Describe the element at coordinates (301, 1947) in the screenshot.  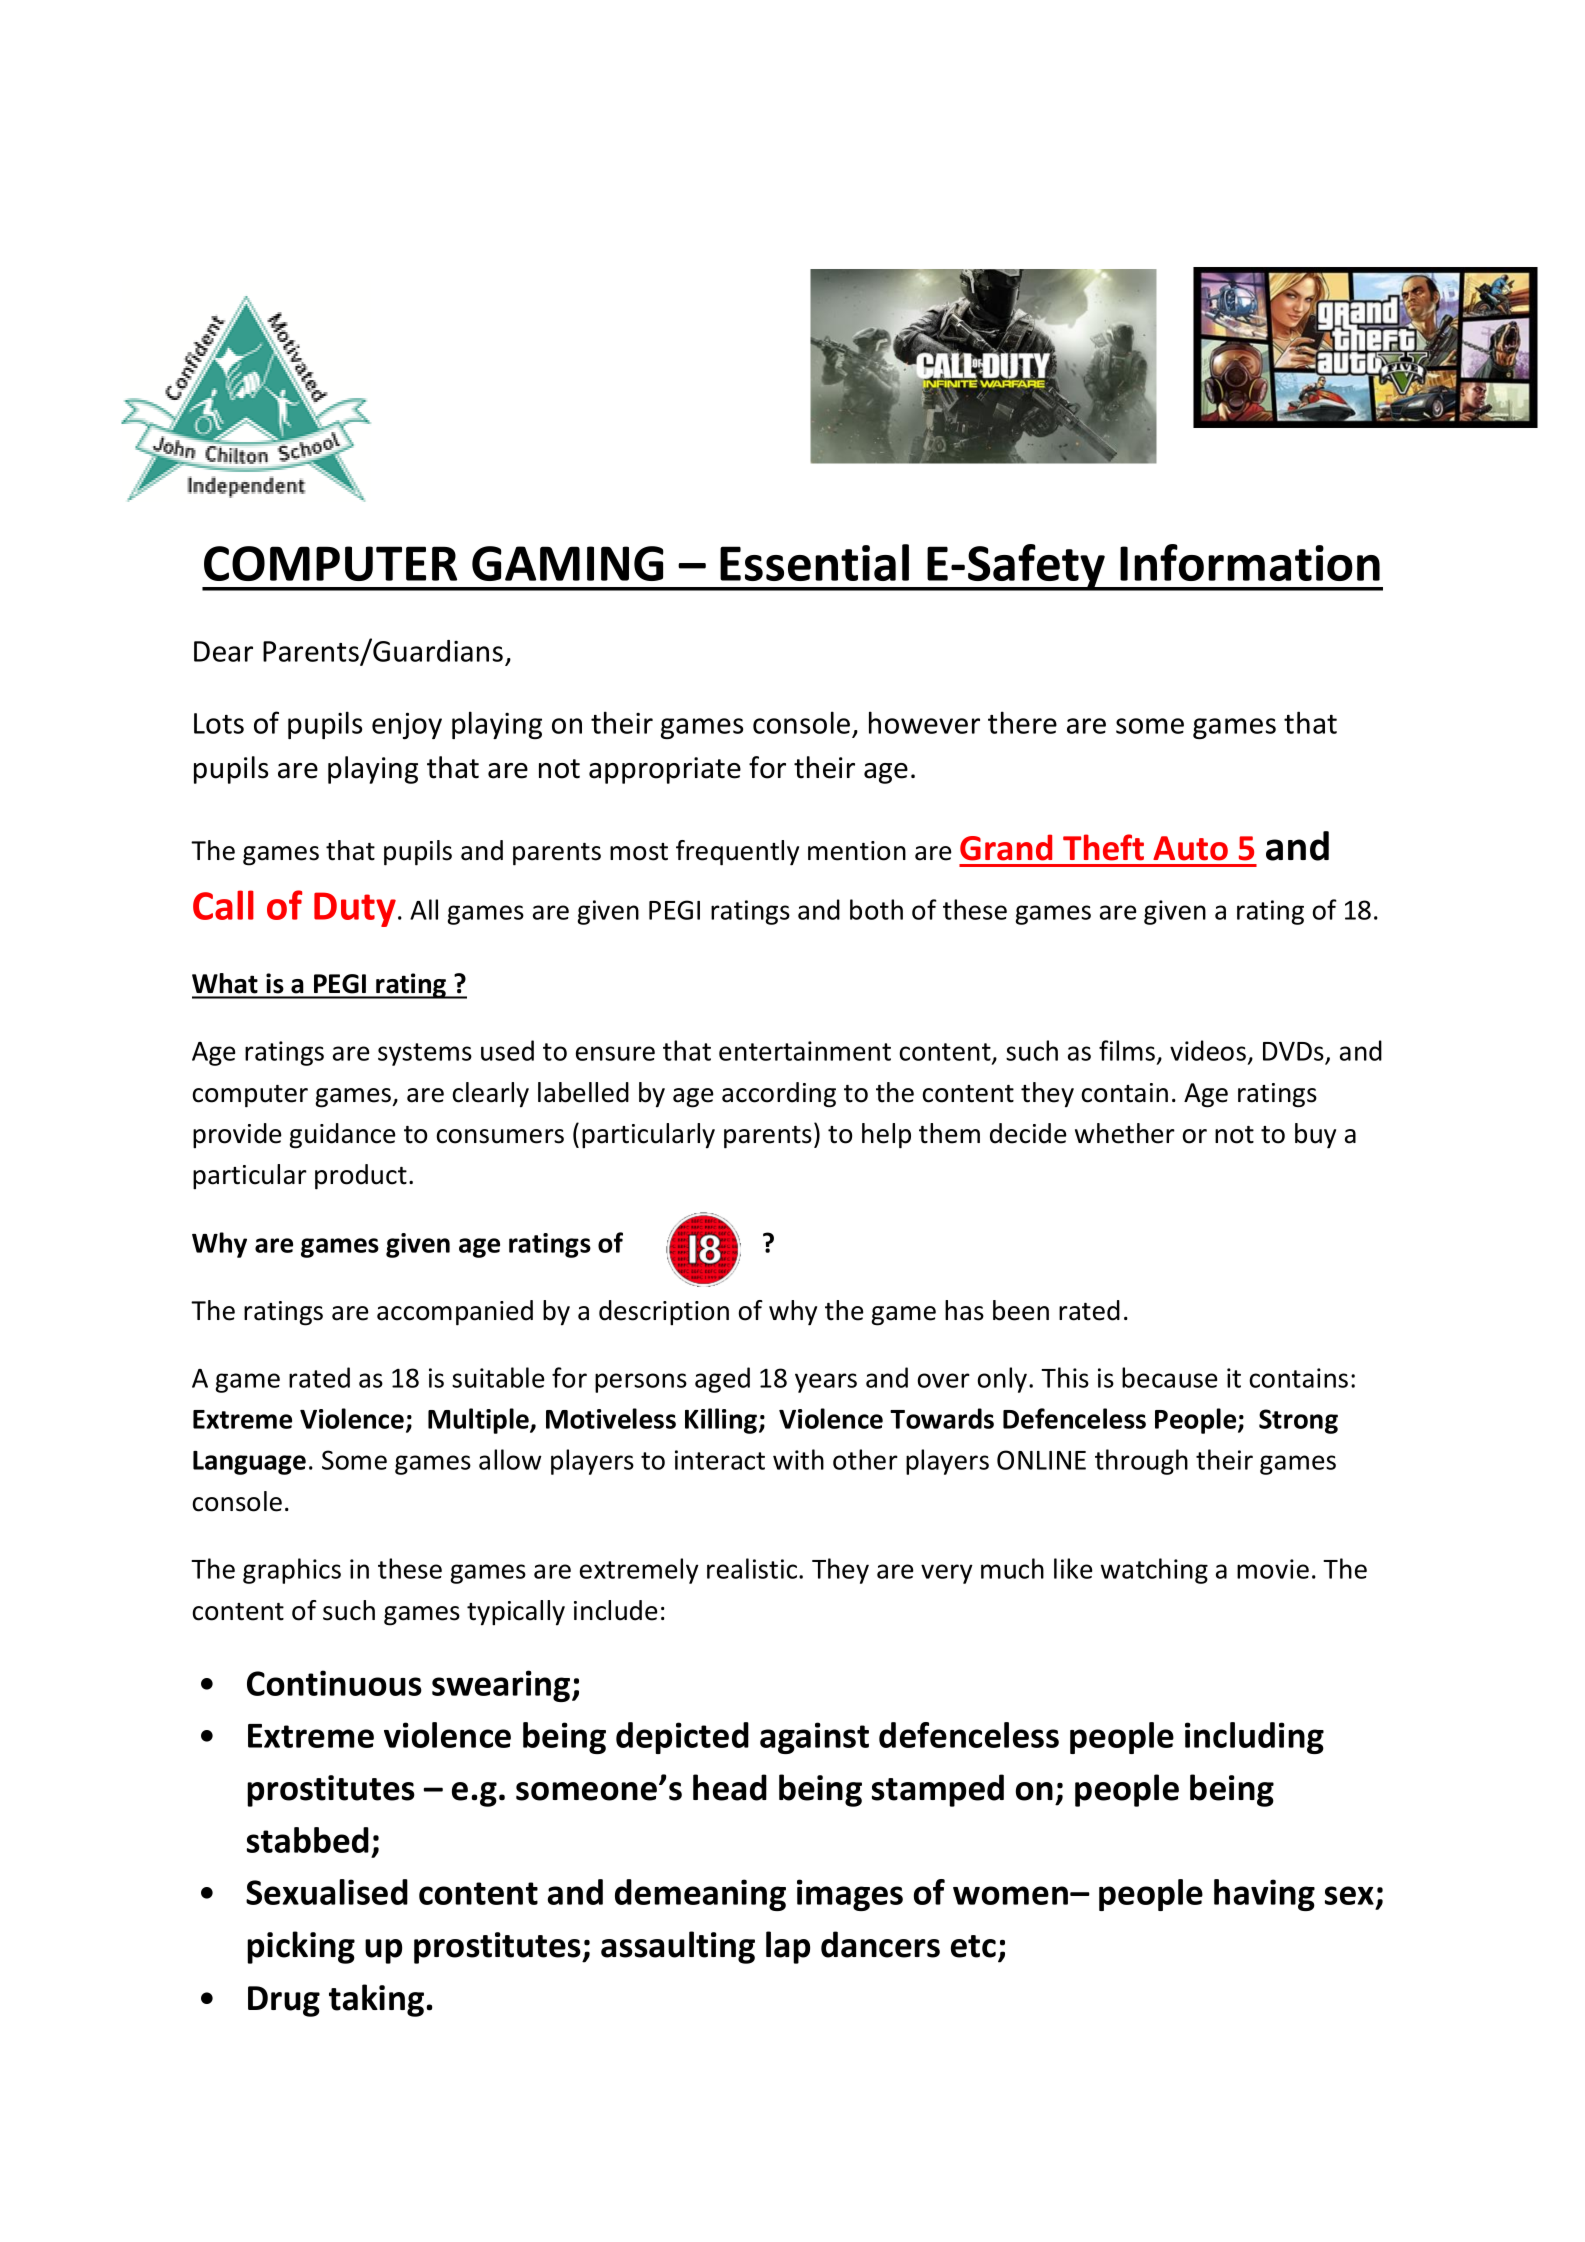
I see `picking` at that location.
